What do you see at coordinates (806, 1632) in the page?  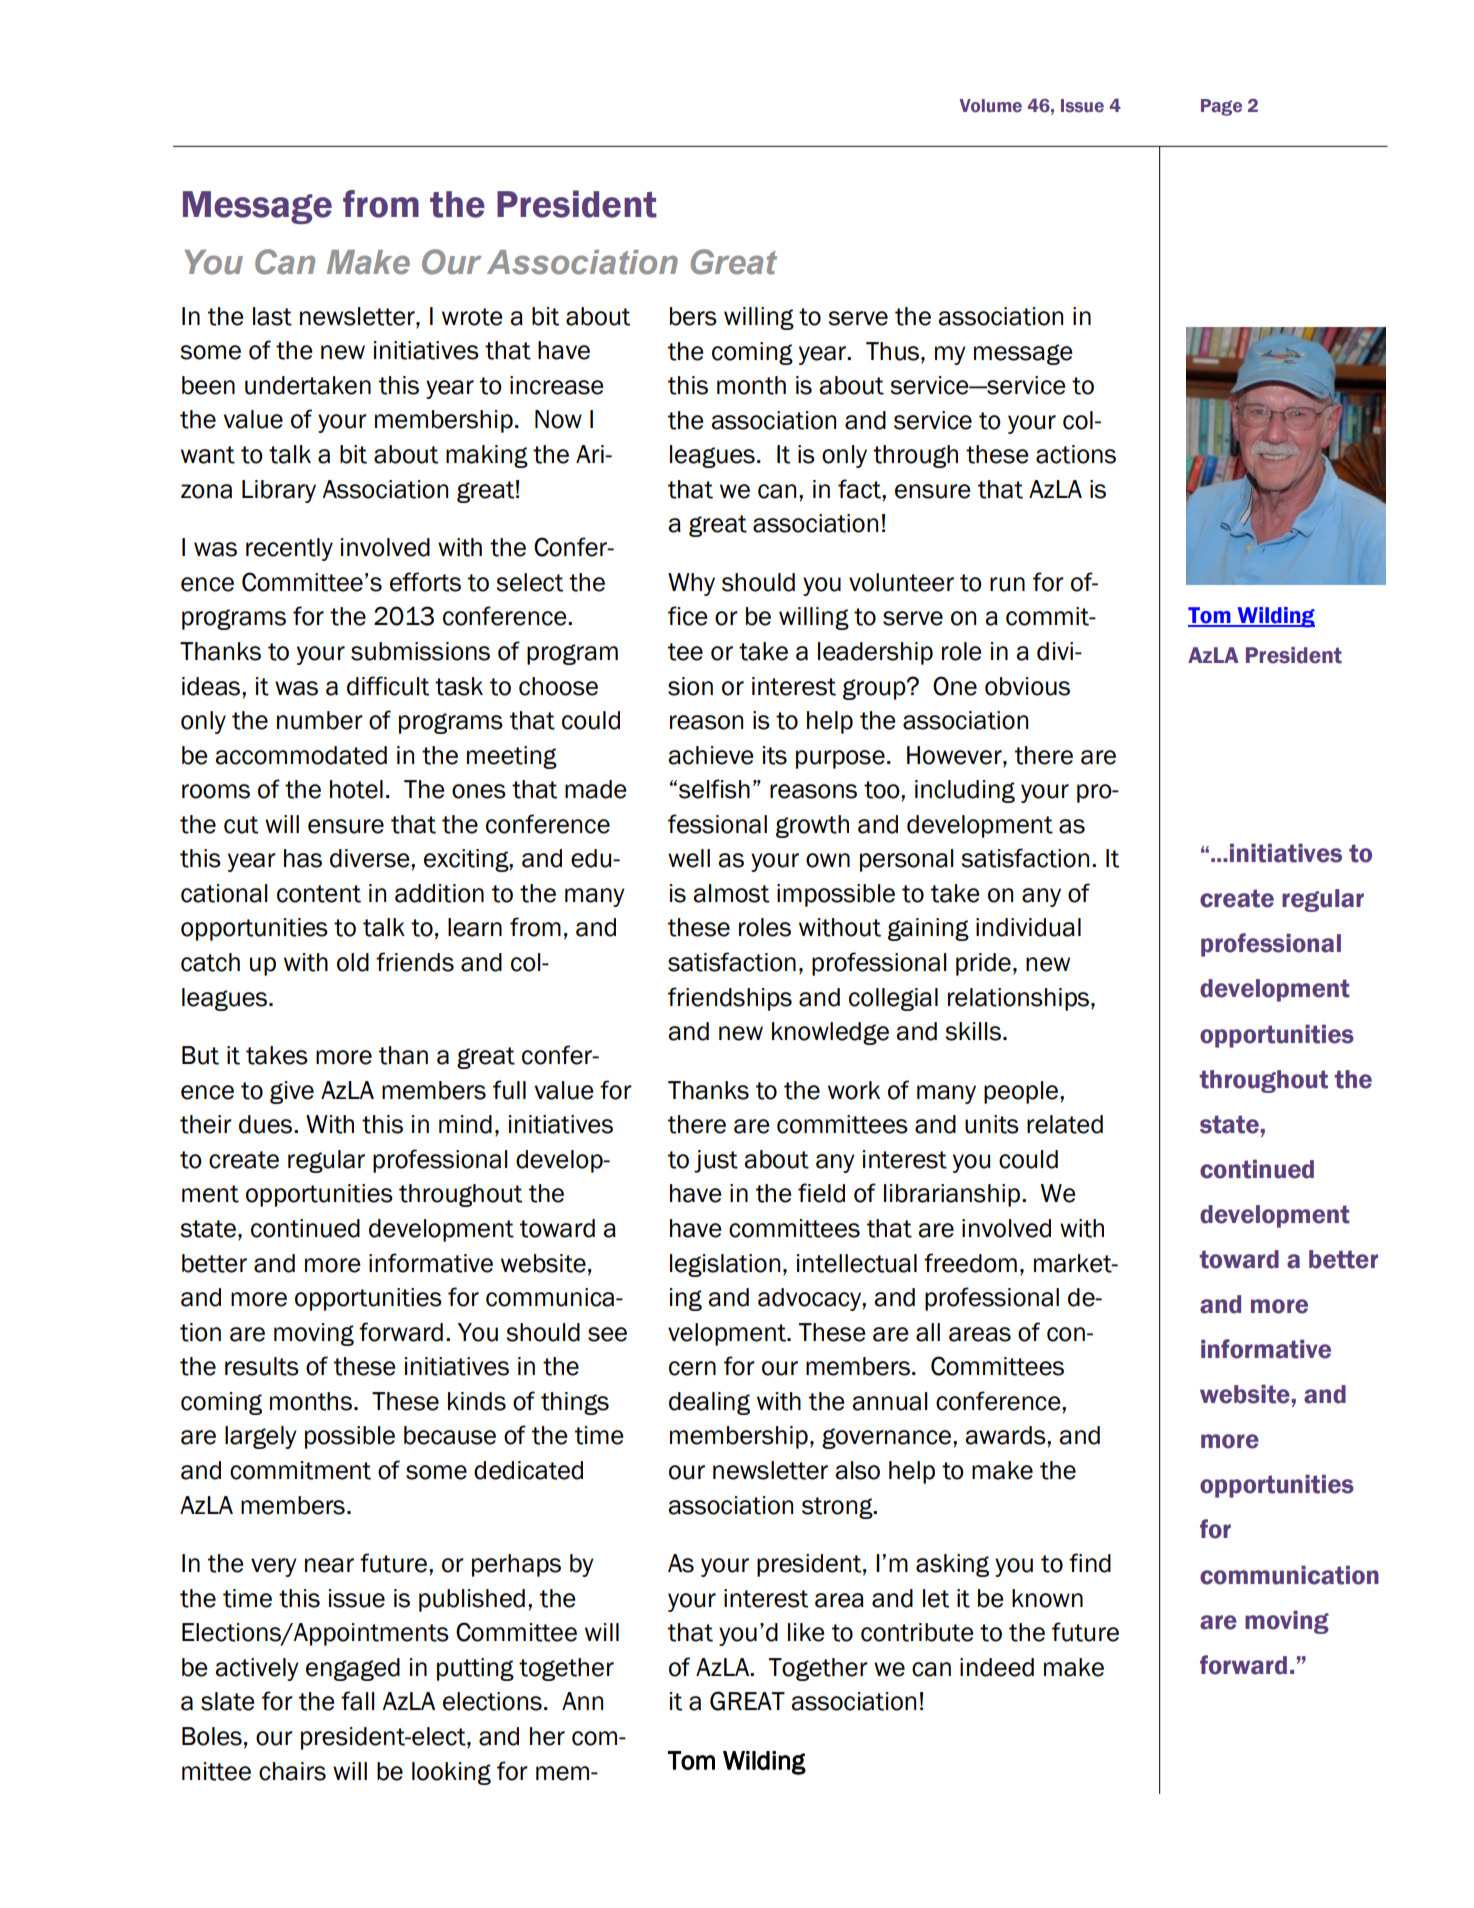 I see `like` at bounding box center [806, 1632].
